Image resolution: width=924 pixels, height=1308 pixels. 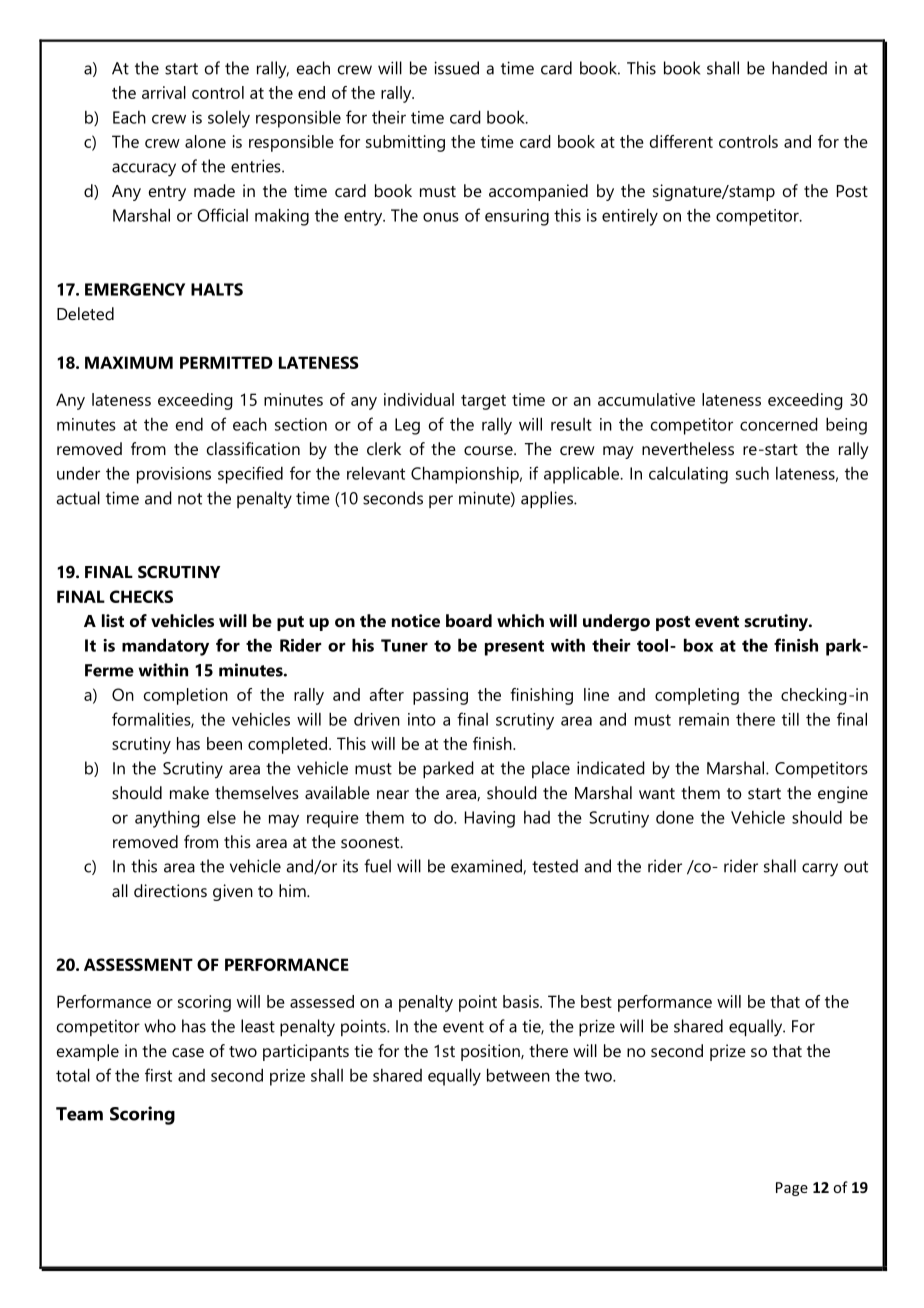 What do you see at coordinates (483, 402) in the screenshot?
I see `target` at bounding box center [483, 402].
